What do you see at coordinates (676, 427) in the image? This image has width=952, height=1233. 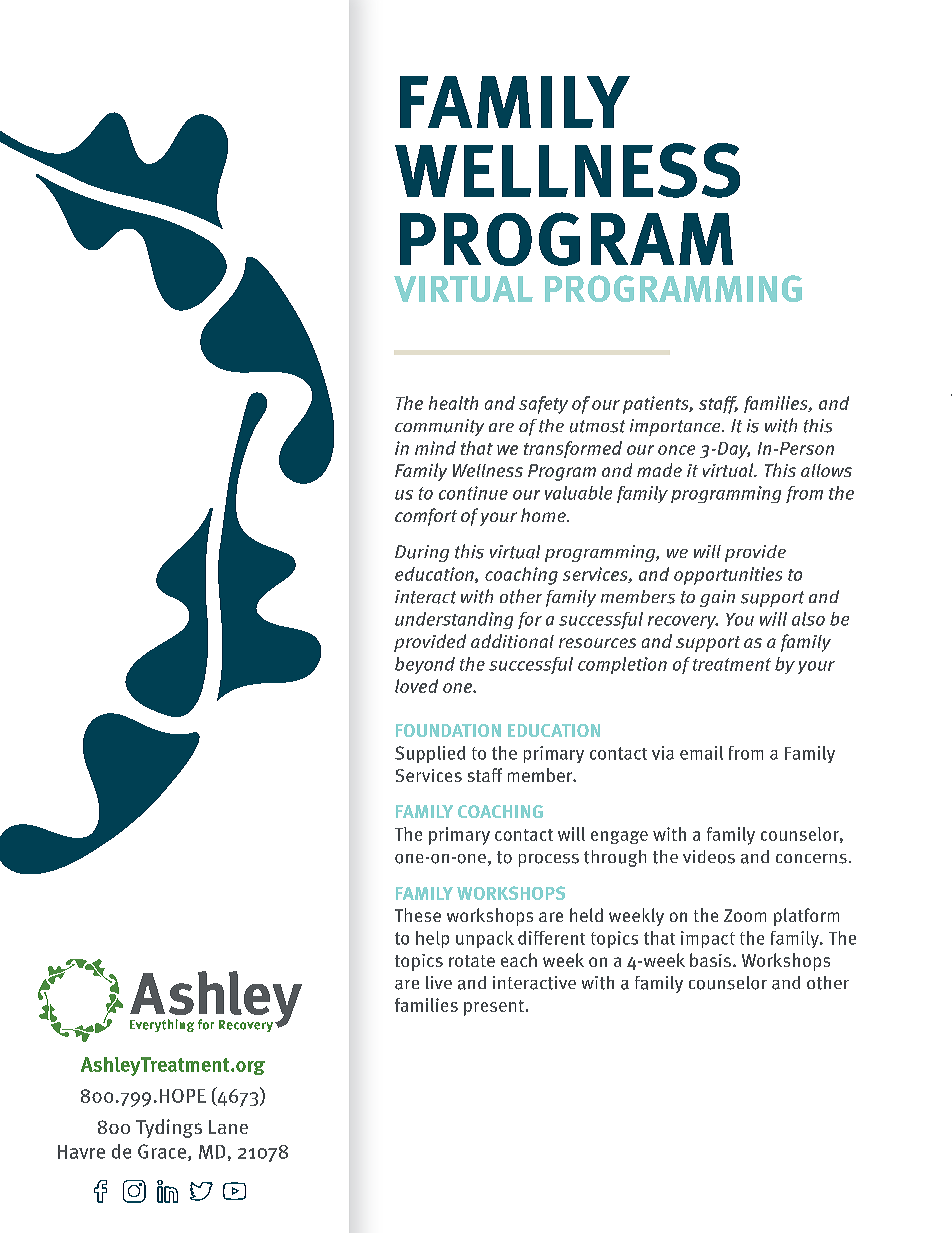 I see `importance` at bounding box center [676, 427].
